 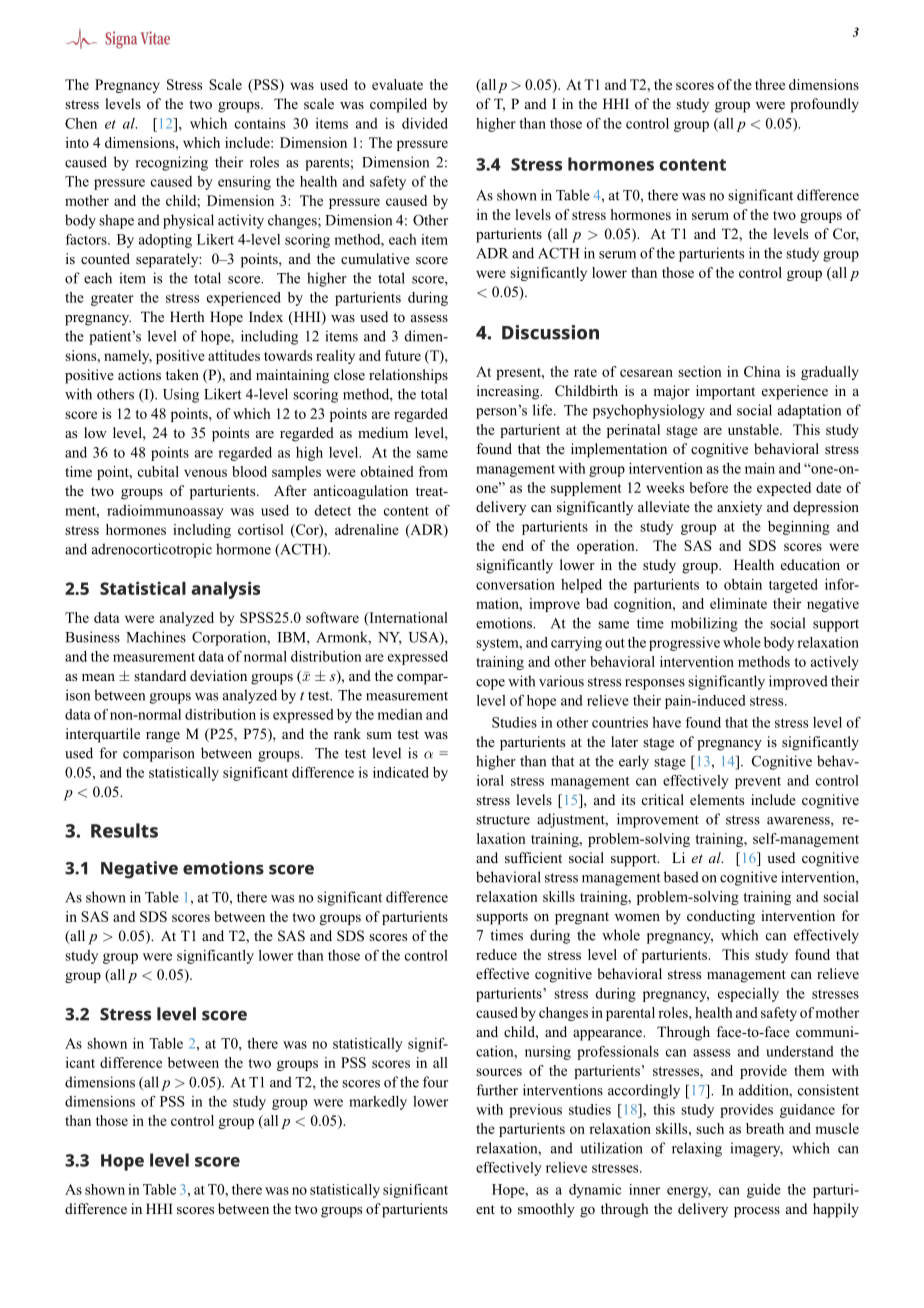 I want to click on guide, so click(x=764, y=1191).
